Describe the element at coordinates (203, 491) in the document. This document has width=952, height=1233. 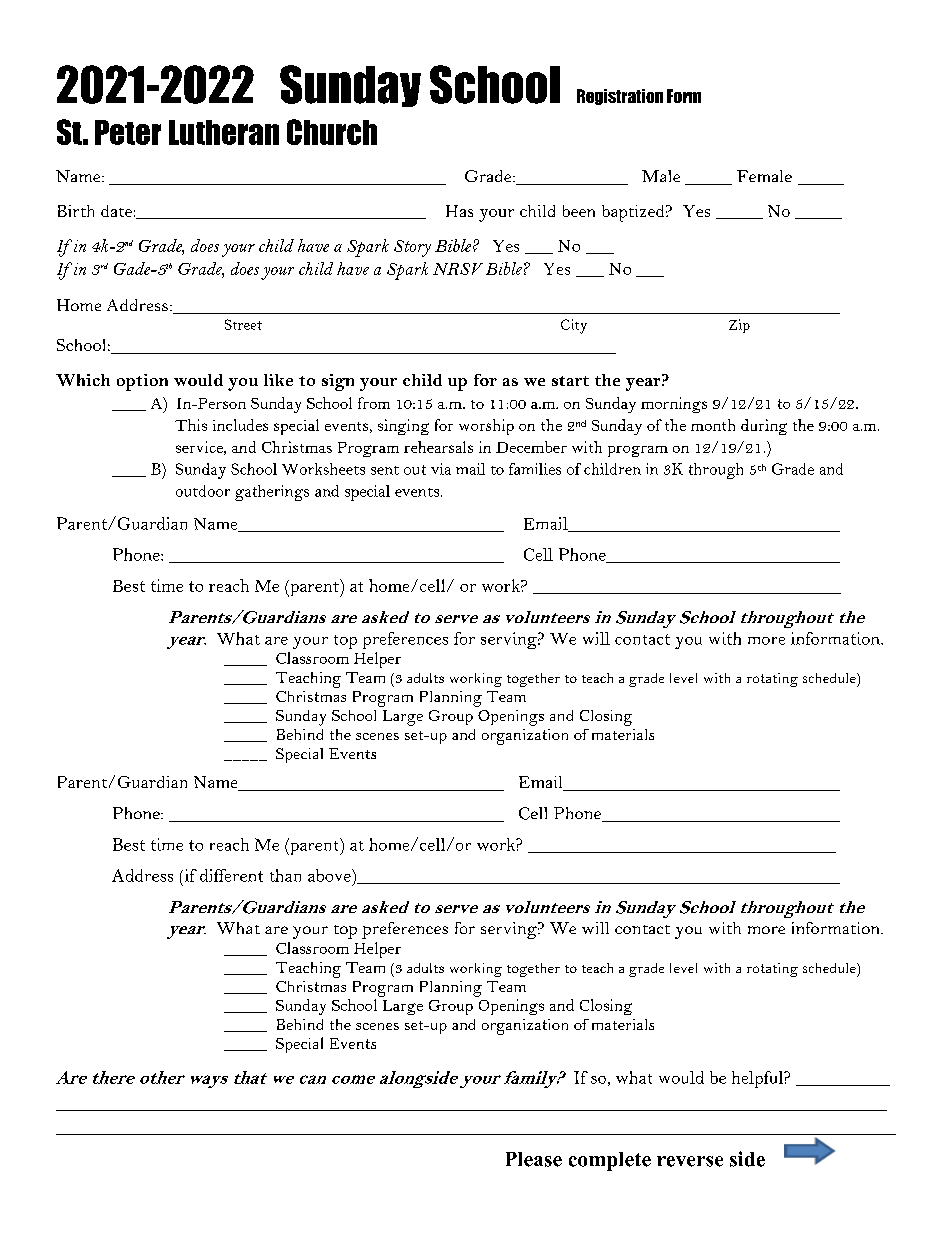
I see `outdoor` at that location.
